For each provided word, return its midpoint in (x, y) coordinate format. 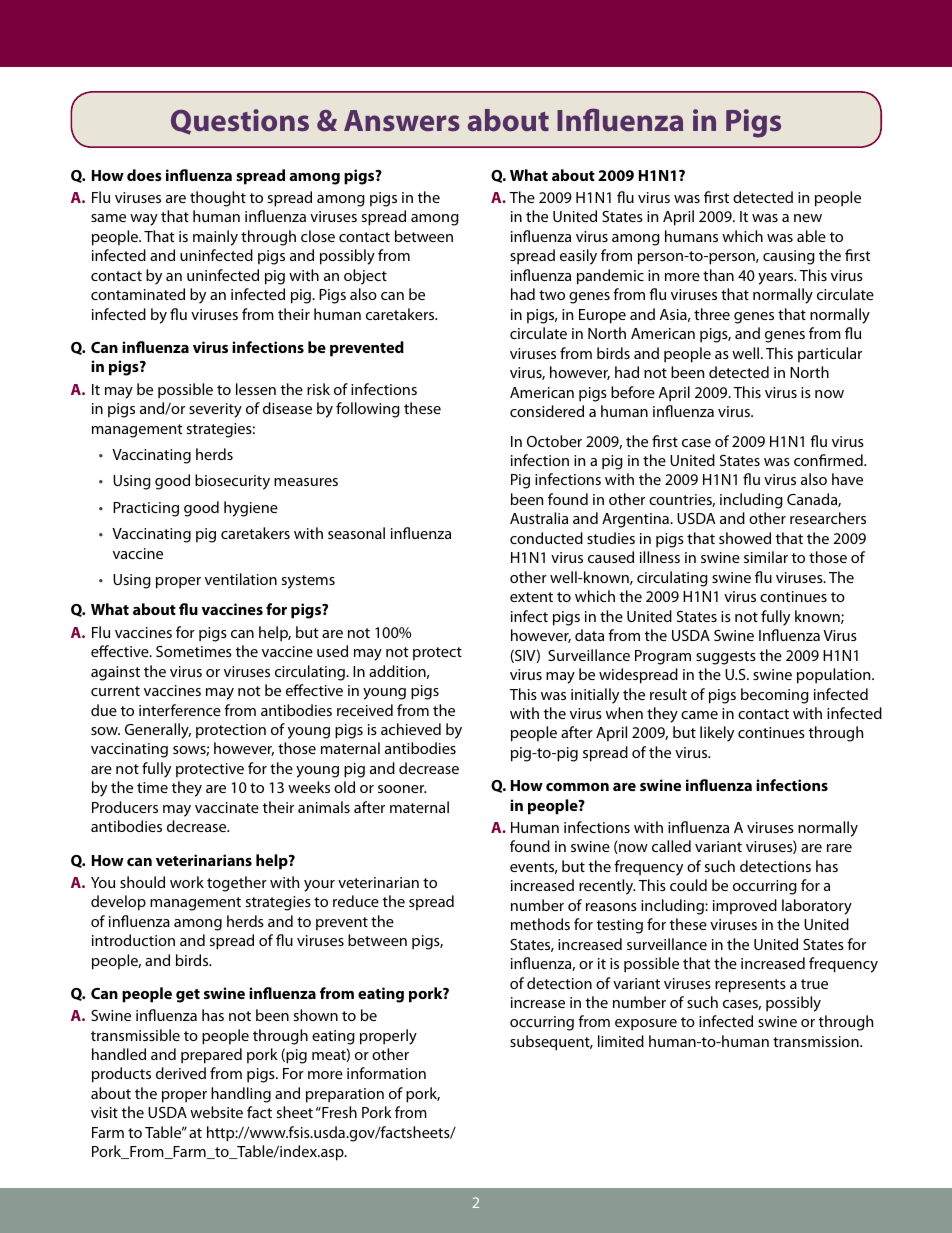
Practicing (146, 509)
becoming (775, 696)
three (712, 314)
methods (540, 924)
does (144, 175)
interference (180, 710)
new (808, 218)
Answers (402, 120)
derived (181, 1073)
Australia (539, 518)
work (187, 882)
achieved (411, 729)
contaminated (138, 294)
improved (745, 906)
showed (745, 538)
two (552, 295)
